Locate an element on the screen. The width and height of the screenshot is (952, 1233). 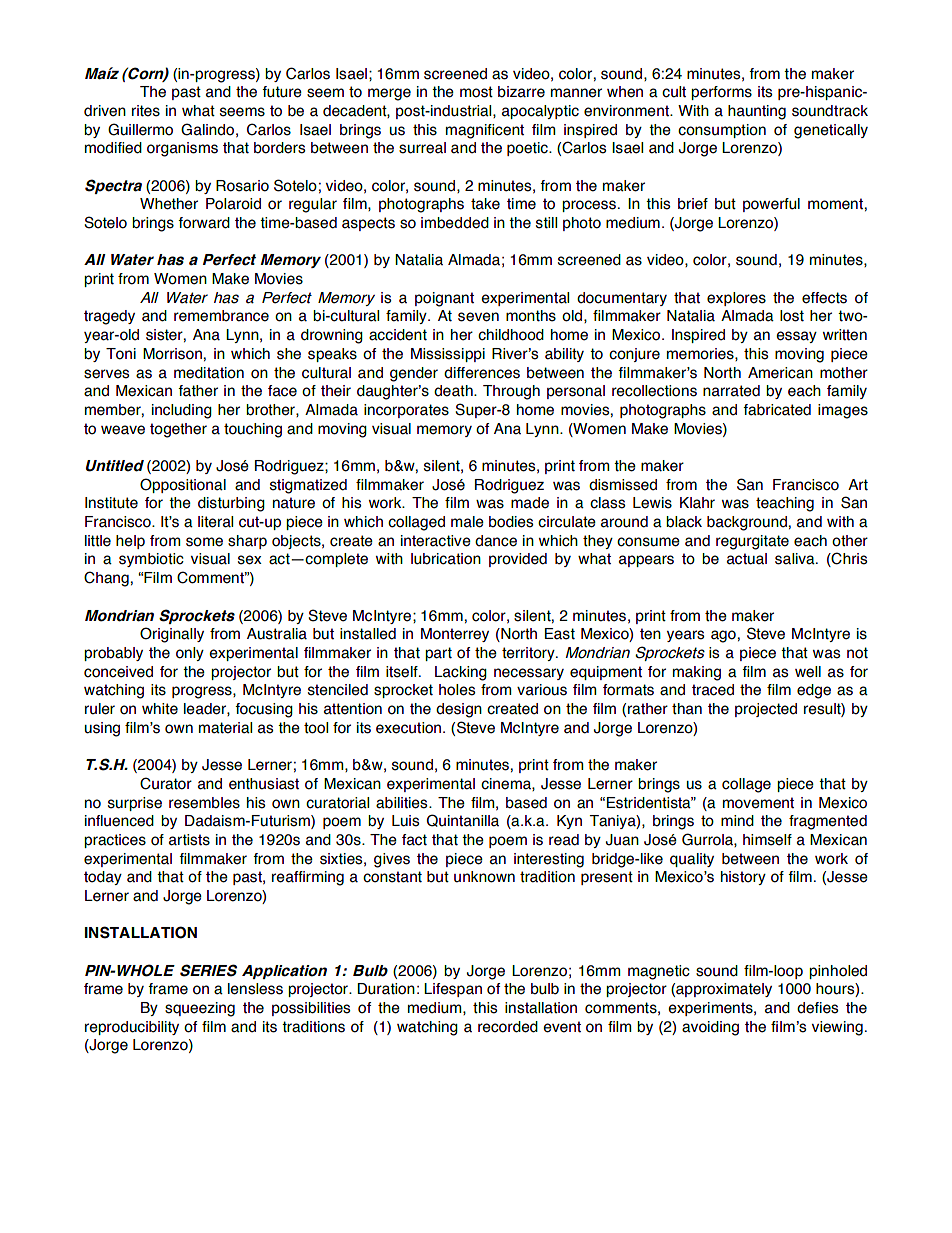
haunting is located at coordinates (757, 112).
